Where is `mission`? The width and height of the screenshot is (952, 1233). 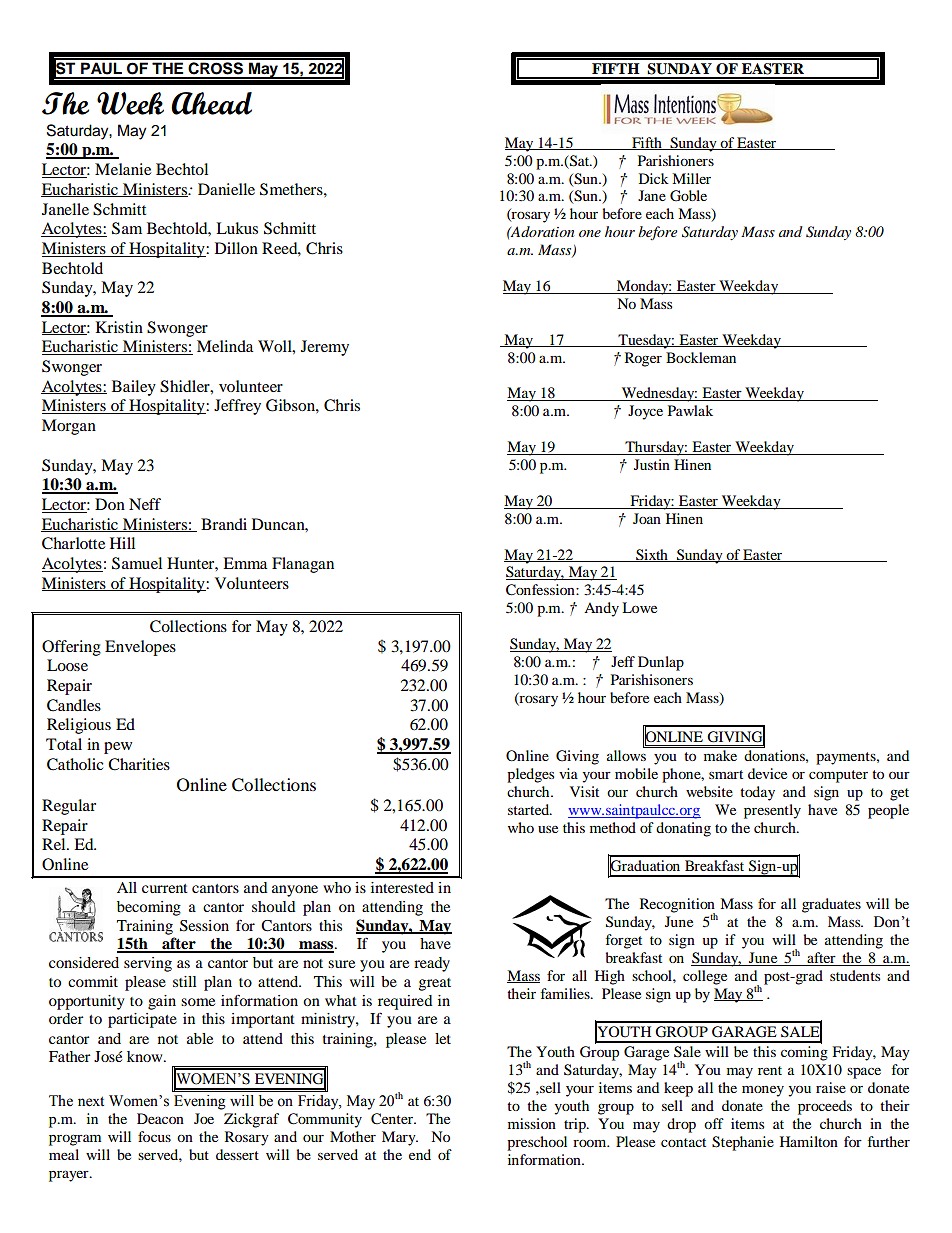 mission is located at coordinates (532, 1123).
